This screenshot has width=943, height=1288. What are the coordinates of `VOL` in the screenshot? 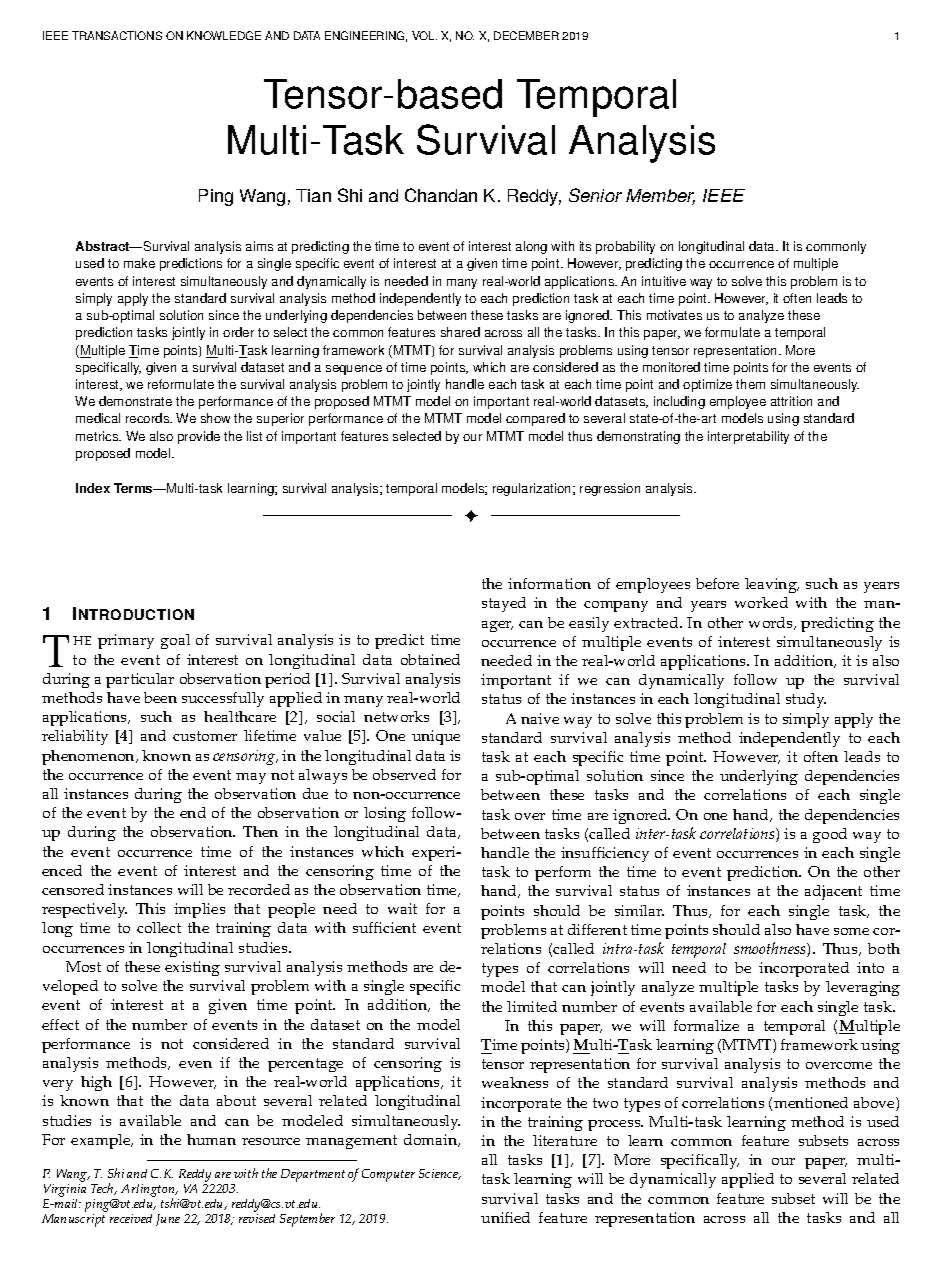 It's located at (424, 35).
